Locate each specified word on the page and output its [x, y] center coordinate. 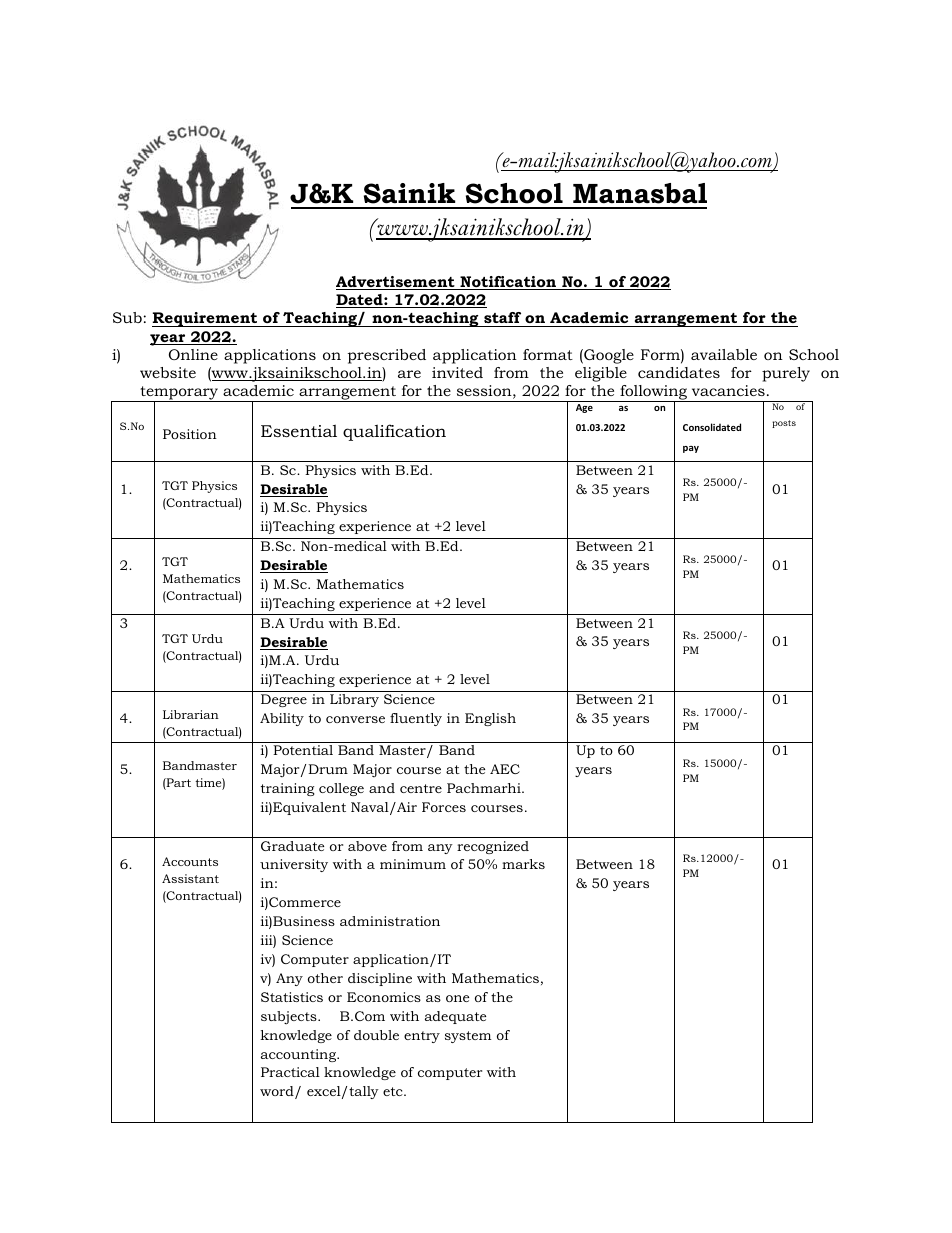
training [287, 789]
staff [502, 317]
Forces [444, 807]
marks [523, 864]
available [724, 354]
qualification [394, 432]
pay [691, 449]
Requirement [205, 319]
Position [190, 434]
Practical [290, 1072]
